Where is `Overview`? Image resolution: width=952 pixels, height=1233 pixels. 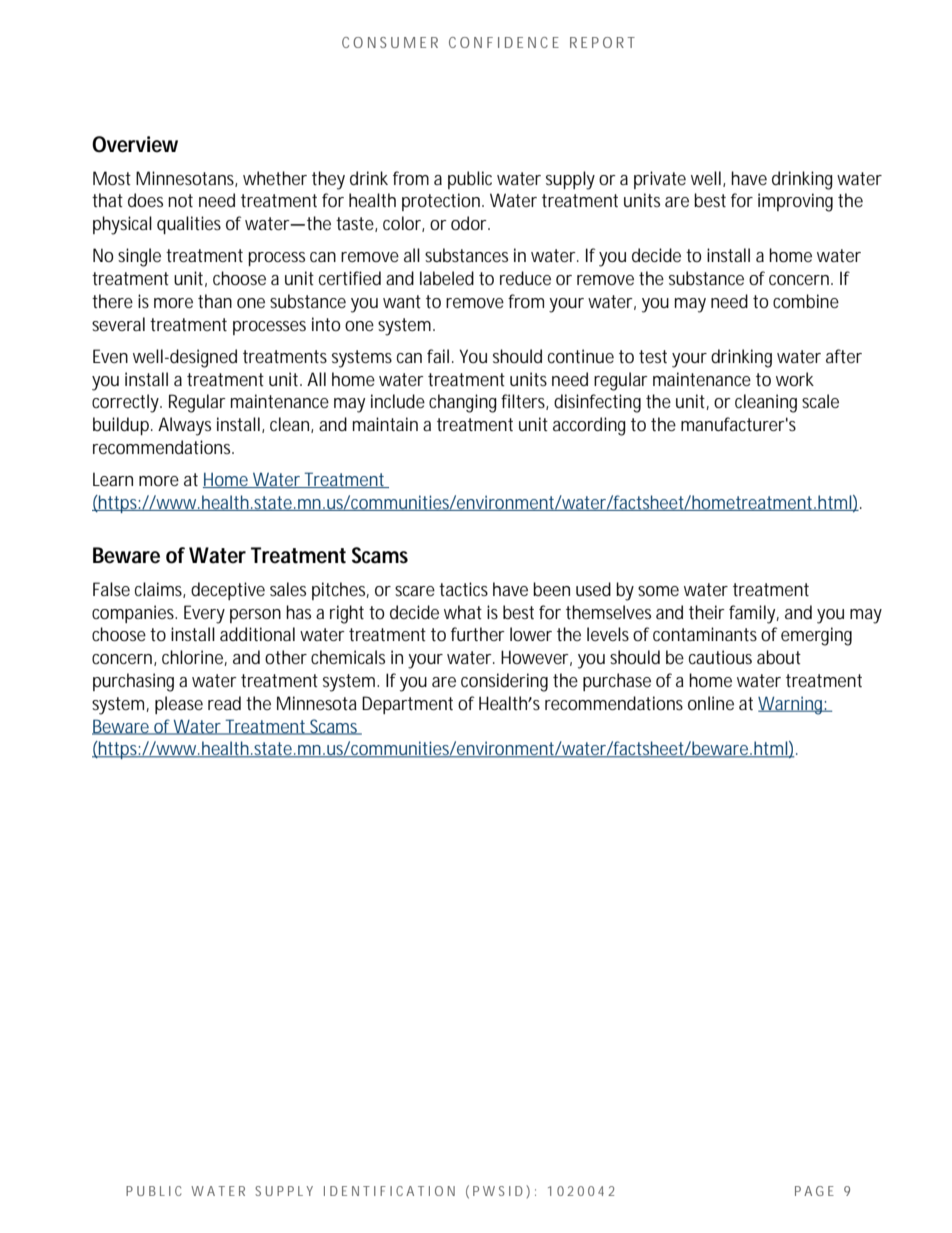
Overview is located at coordinates (135, 144).
